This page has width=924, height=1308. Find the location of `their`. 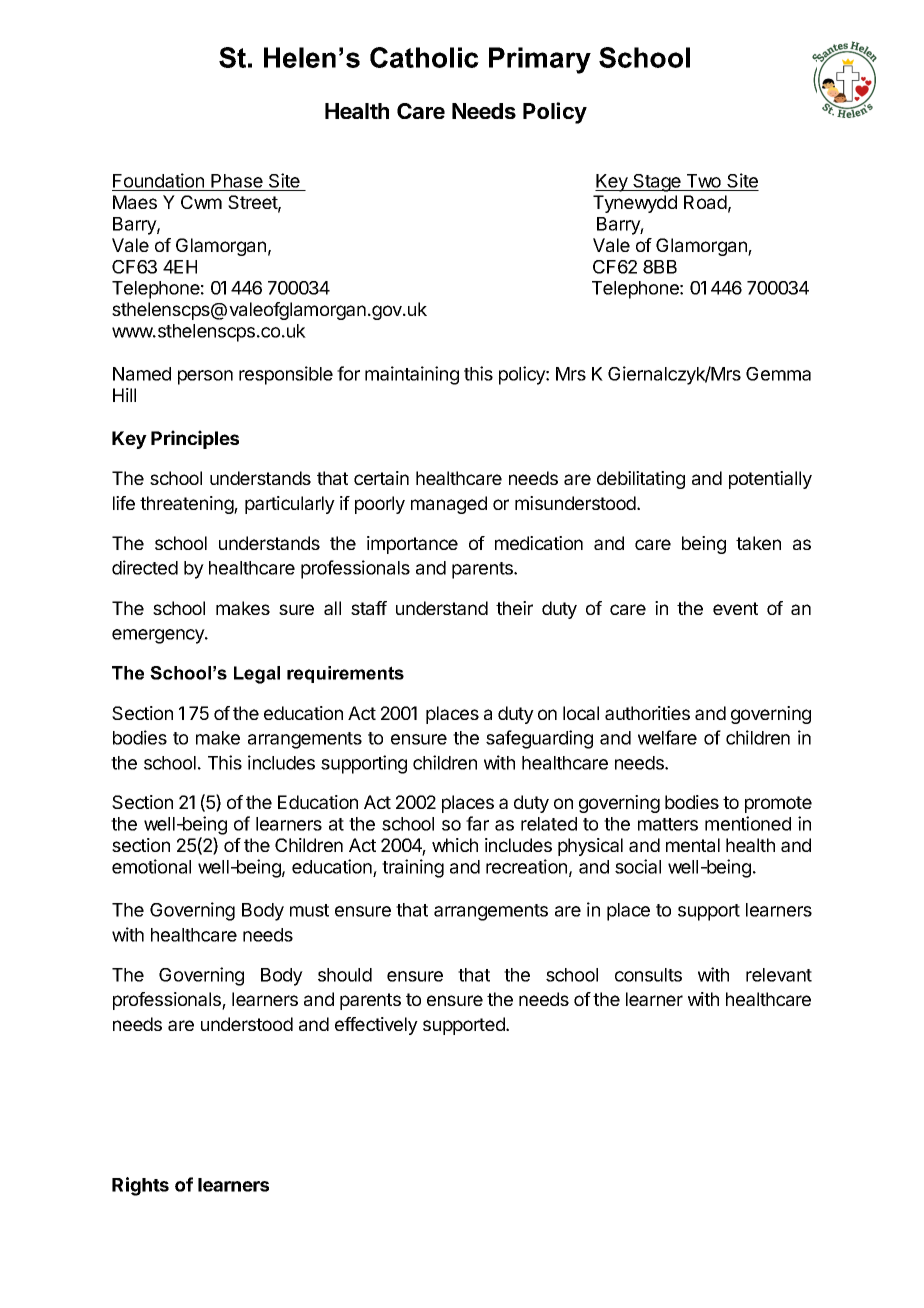

their is located at coordinates (514, 608).
